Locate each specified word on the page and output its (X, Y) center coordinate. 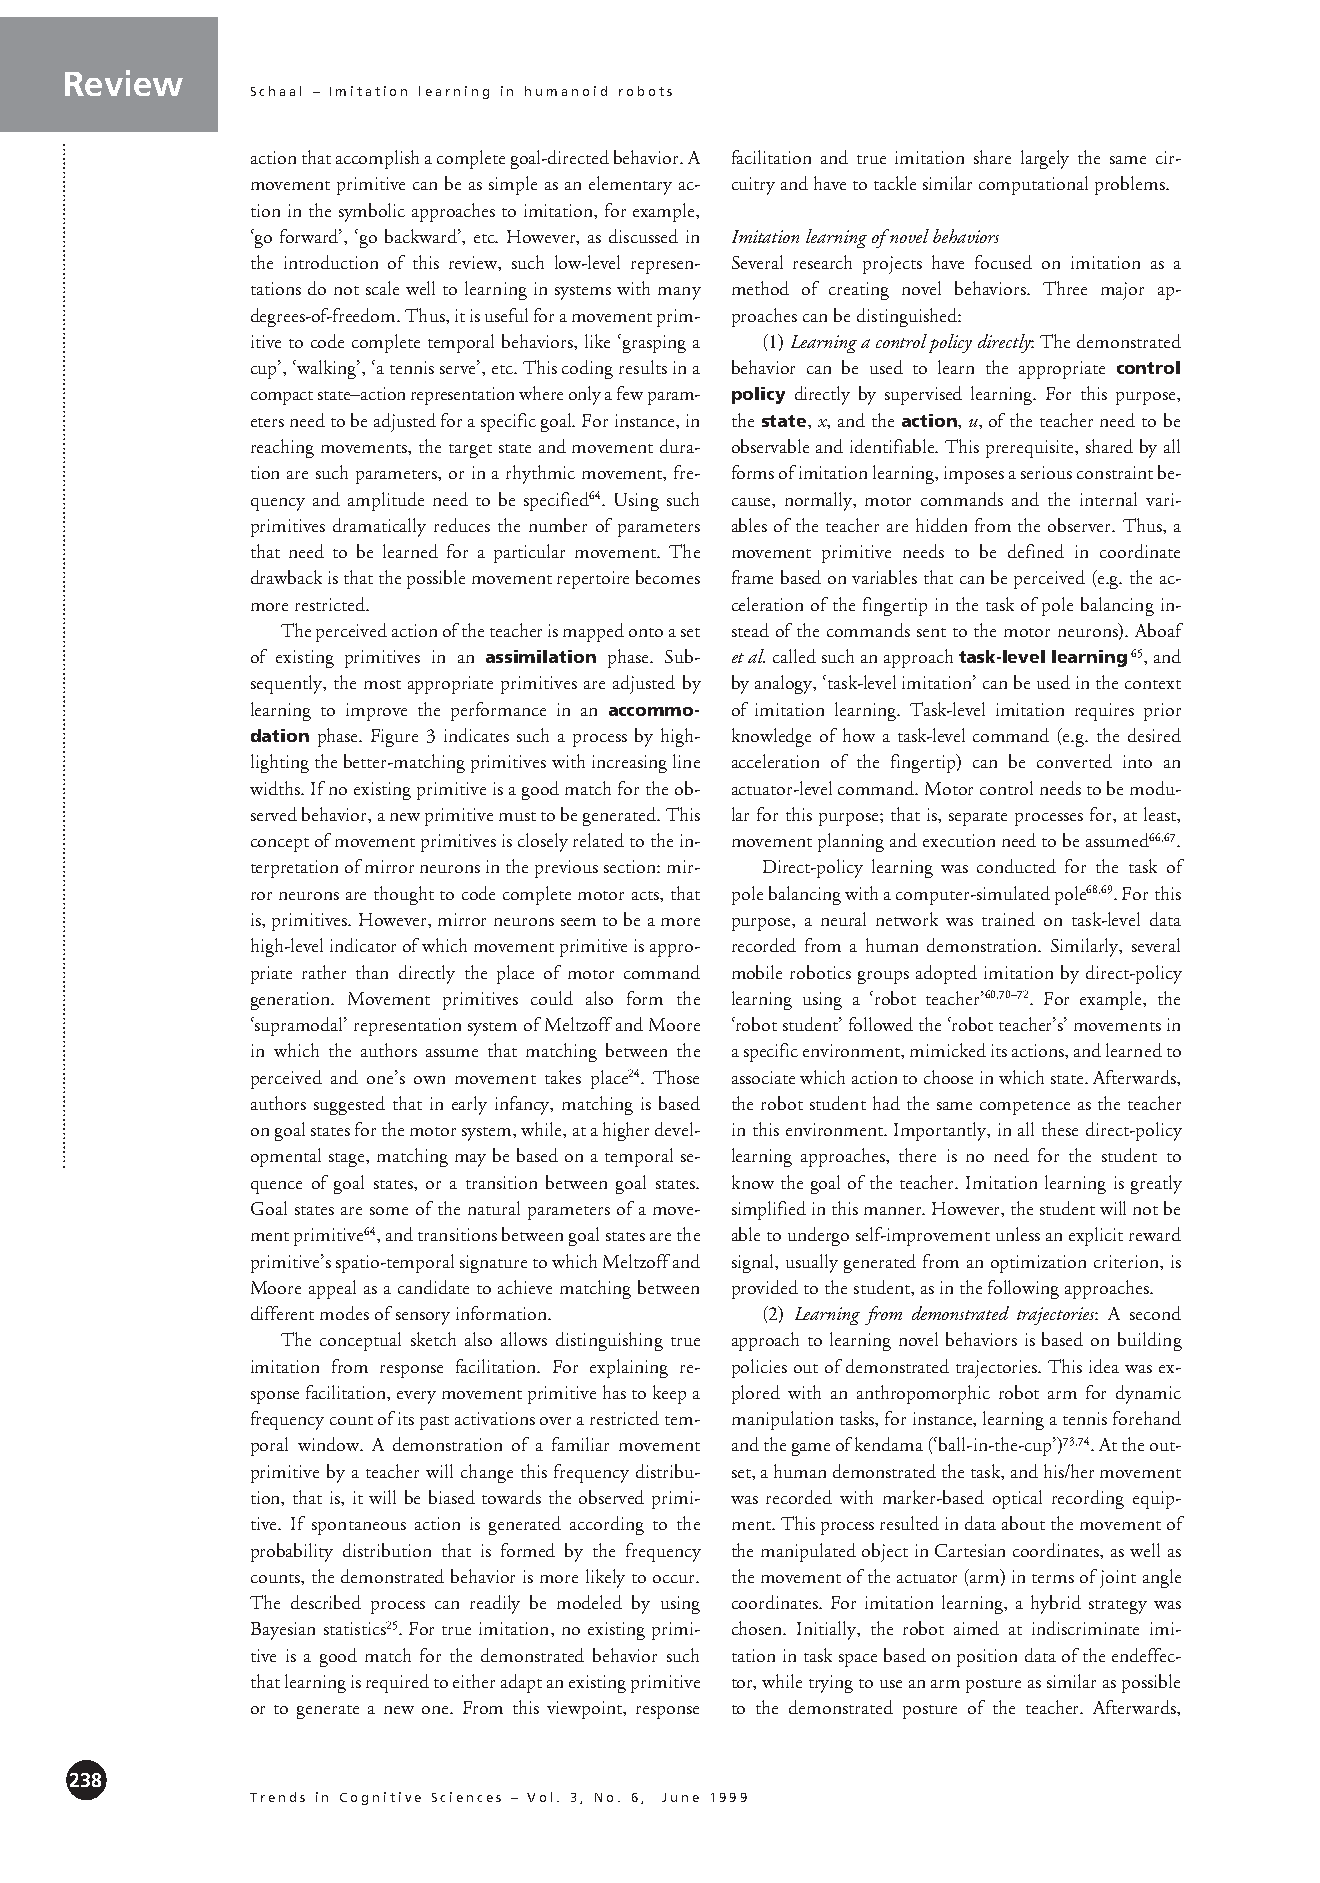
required (397, 1683)
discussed (643, 236)
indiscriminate (1085, 1628)
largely (1045, 159)
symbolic (372, 212)
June (680, 1797)
